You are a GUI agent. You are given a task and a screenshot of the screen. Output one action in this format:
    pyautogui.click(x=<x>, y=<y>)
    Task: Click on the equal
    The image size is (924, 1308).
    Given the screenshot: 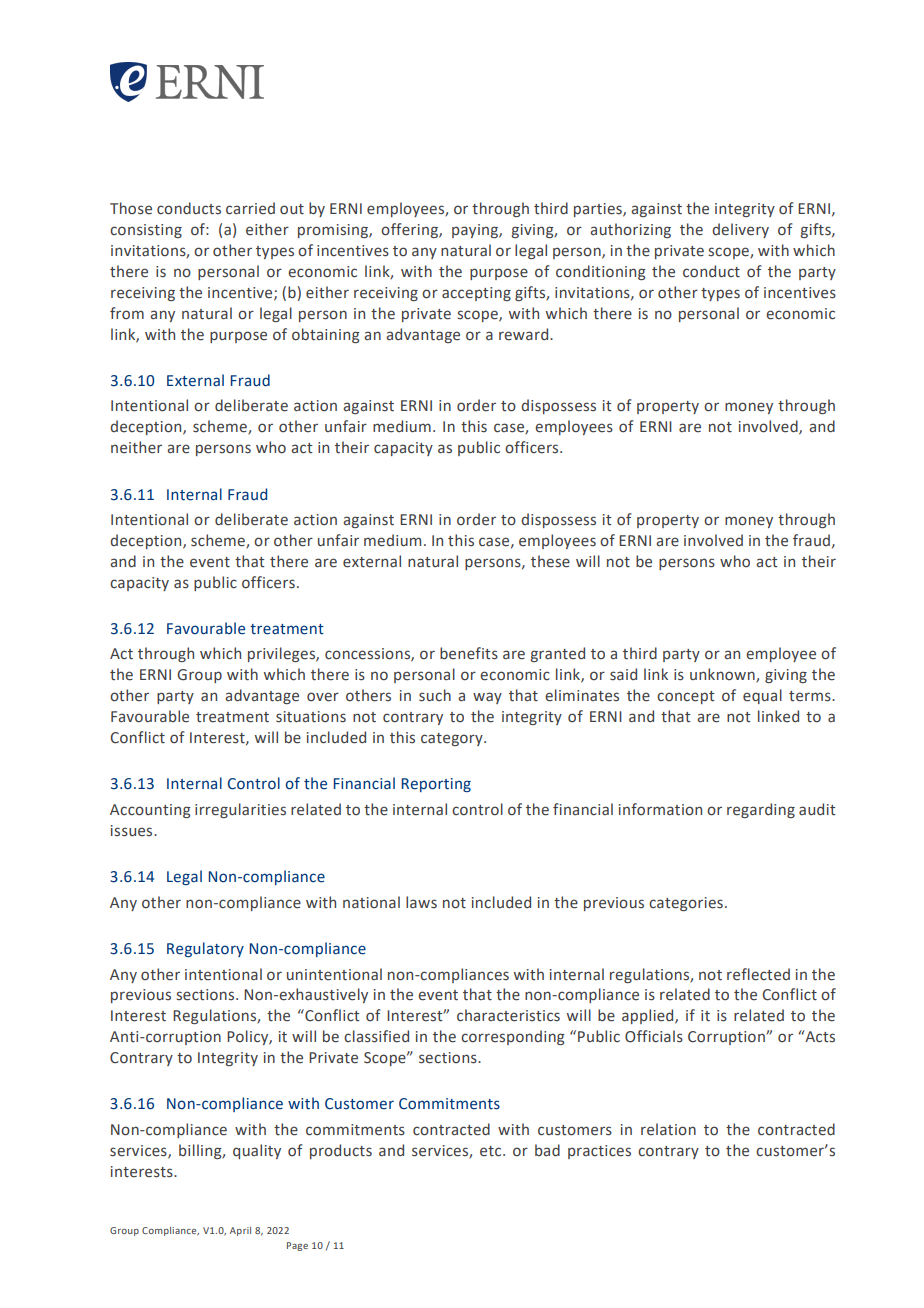 What is the action you would take?
    pyautogui.click(x=762, y=696)
